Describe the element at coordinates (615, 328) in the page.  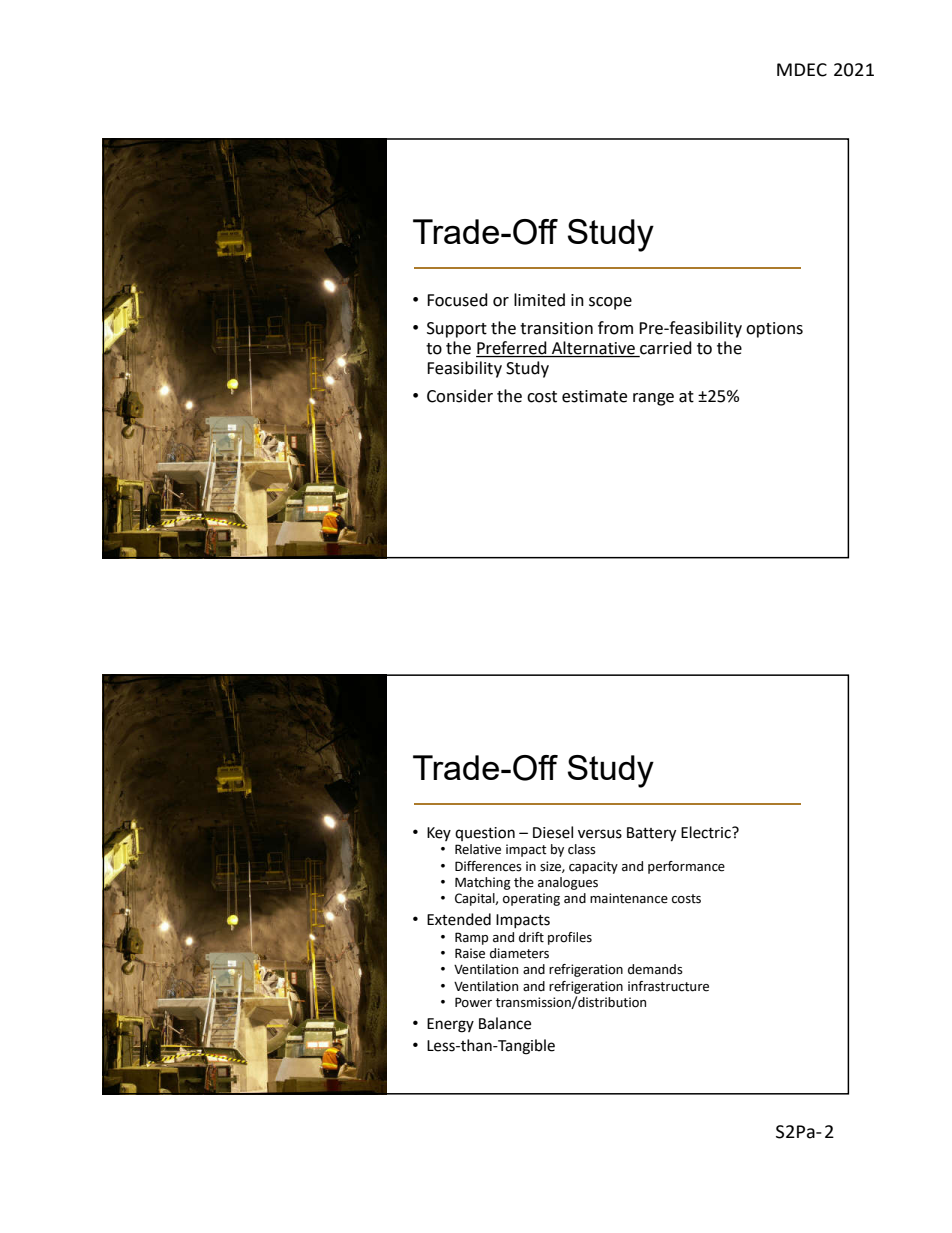
I see `from` at that location.
